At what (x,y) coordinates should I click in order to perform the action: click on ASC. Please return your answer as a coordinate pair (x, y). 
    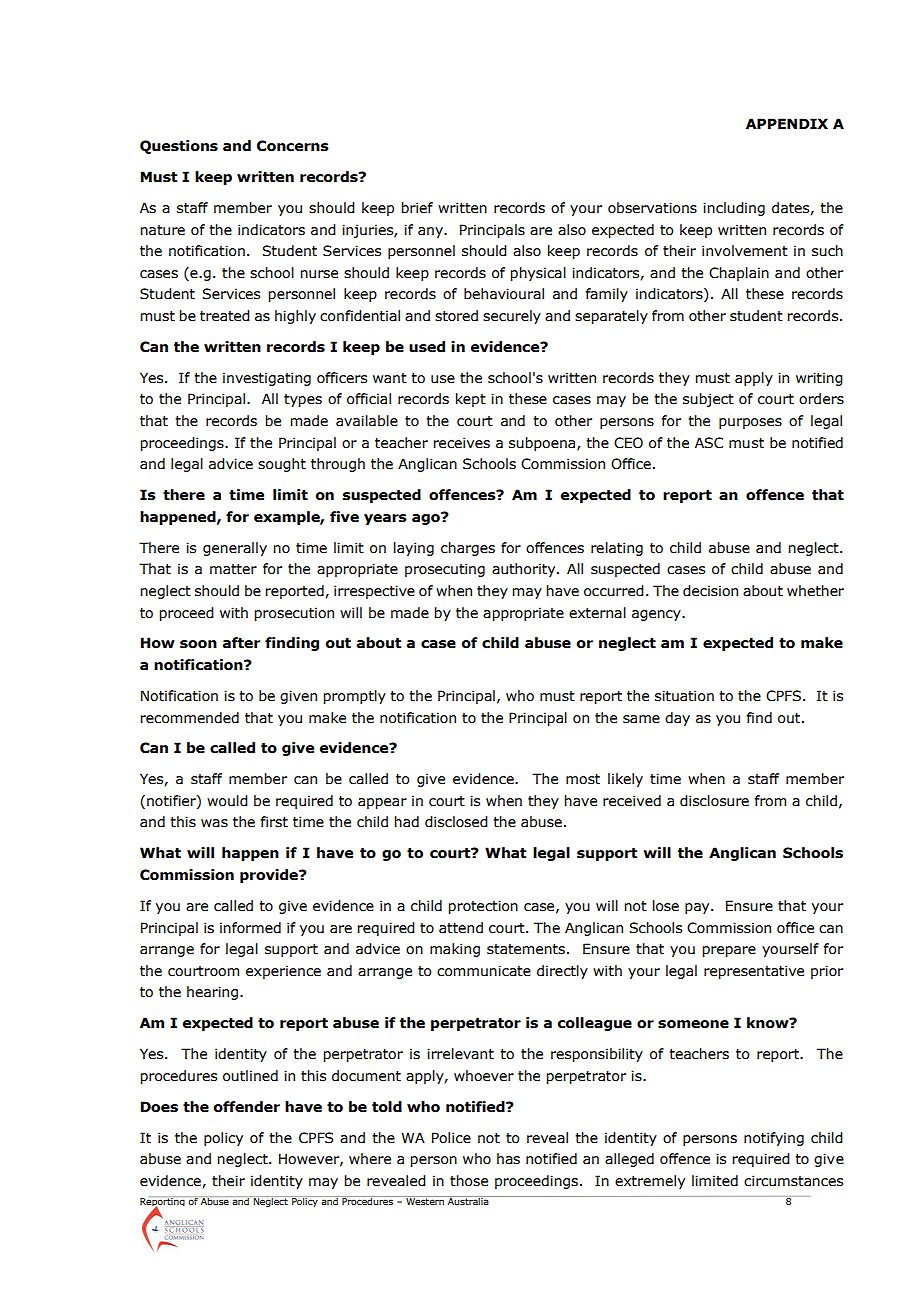
    Looking at the image, I should click on (709, 443).
